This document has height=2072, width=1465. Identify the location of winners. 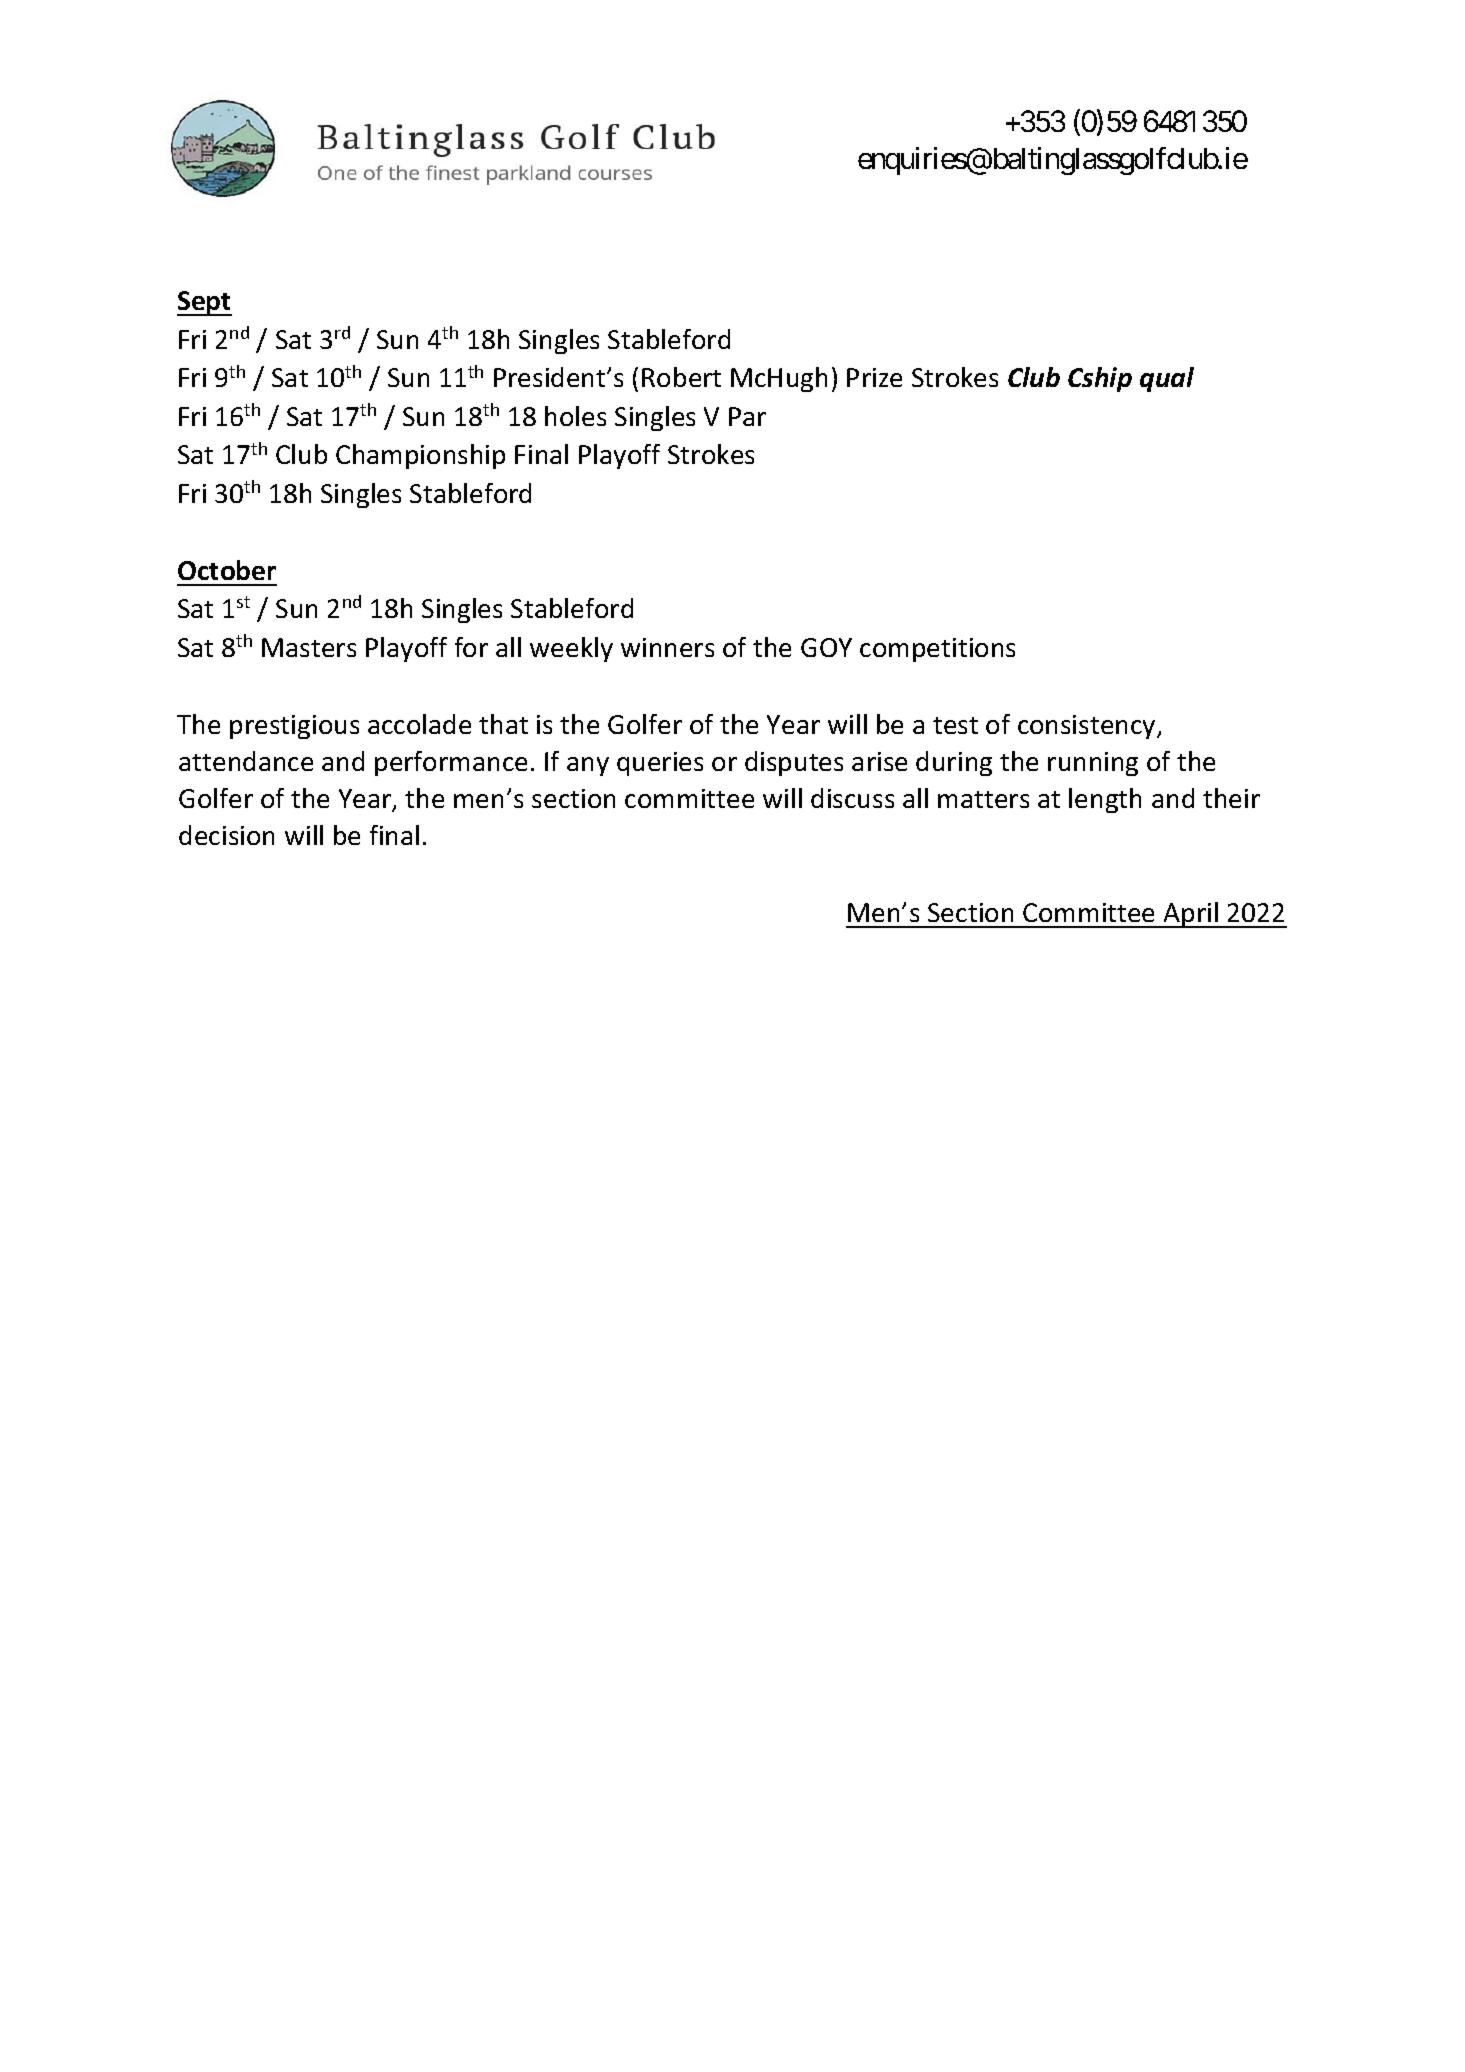
(667, 647).
